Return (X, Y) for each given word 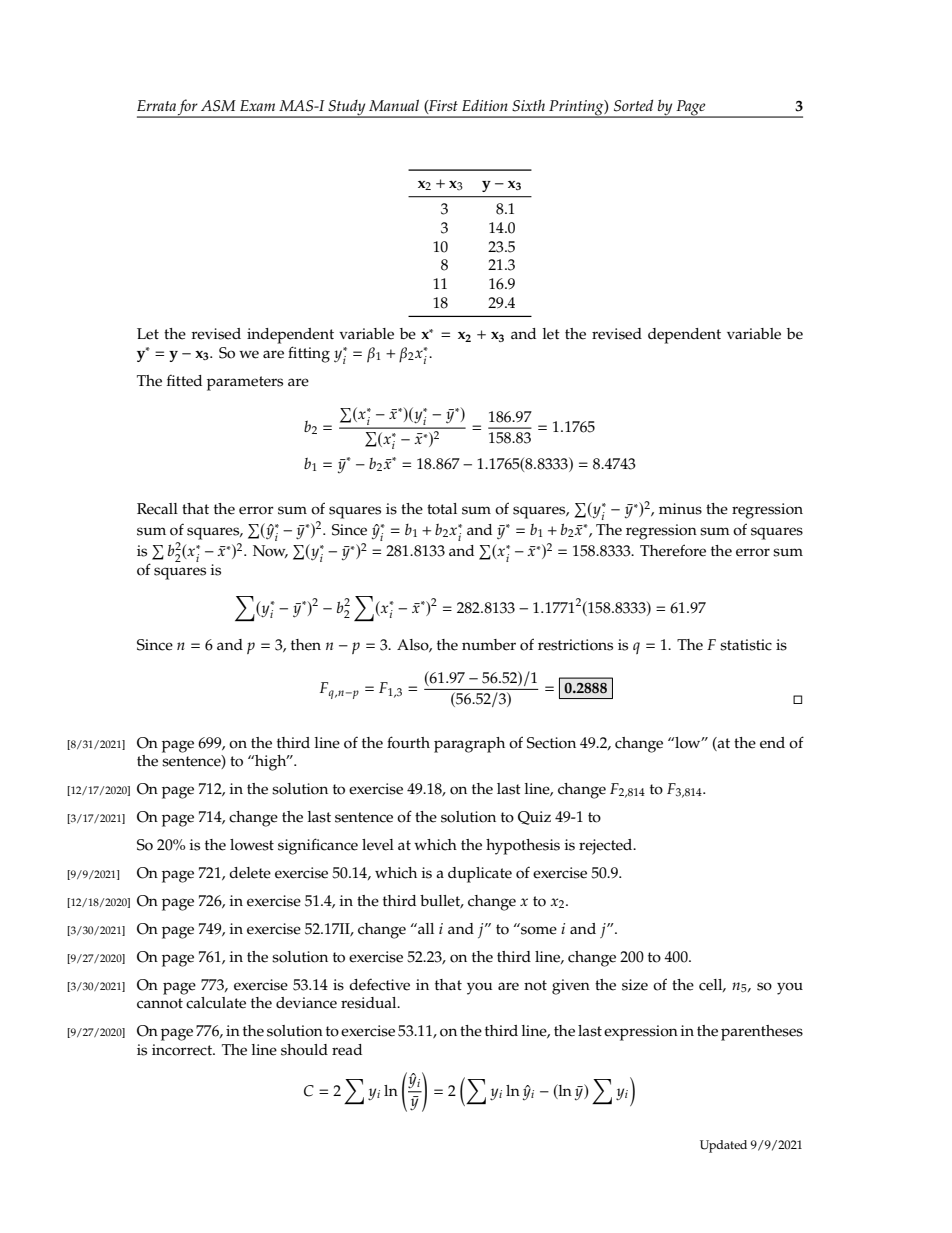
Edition (485, 105)
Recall (157, 509)
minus (680, 509)
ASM (218, 106)
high (271, 763)
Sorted (633, 106)
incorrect (183, 1050)
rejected (607, 847)
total (442, 509)
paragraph (469, 745)
